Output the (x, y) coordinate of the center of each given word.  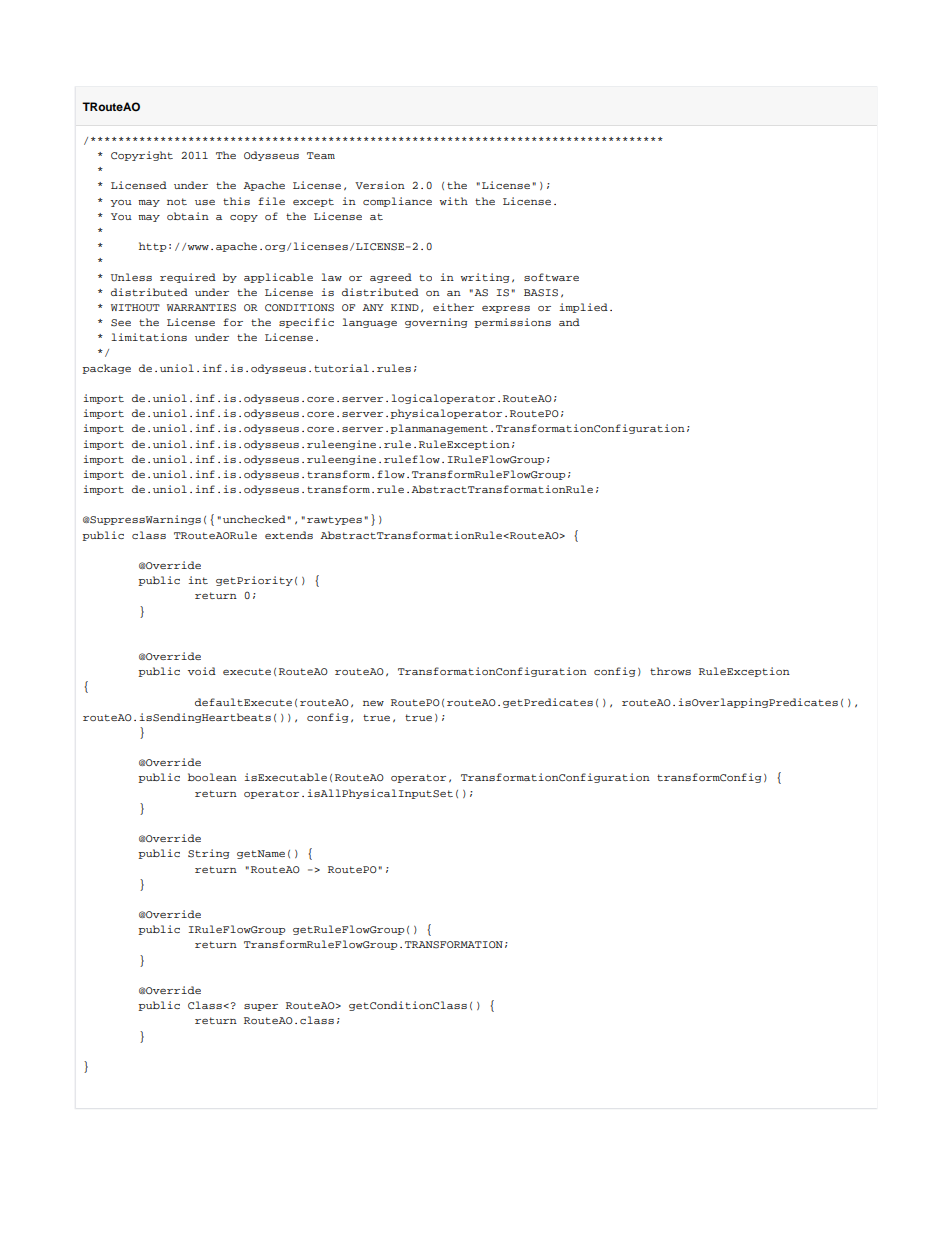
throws (670, 671)
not (177, 201)
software (551, 277)
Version (380, 185)
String (208, 854)
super (261, 1007)
